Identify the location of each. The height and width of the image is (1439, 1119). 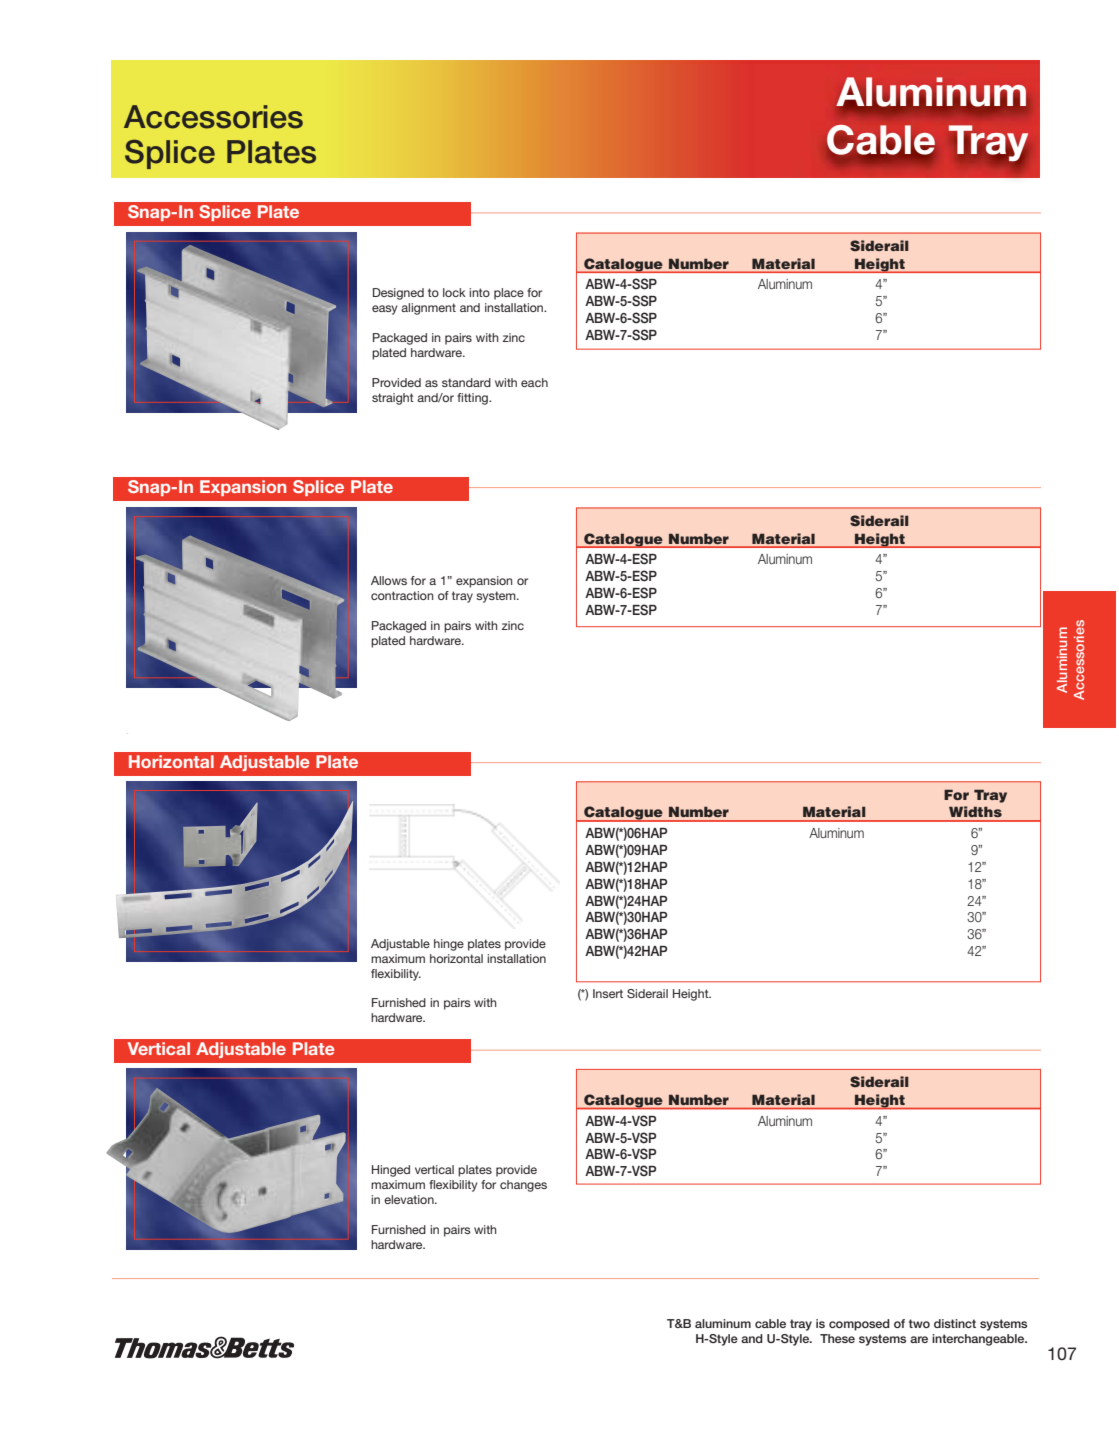
(534, 382).
